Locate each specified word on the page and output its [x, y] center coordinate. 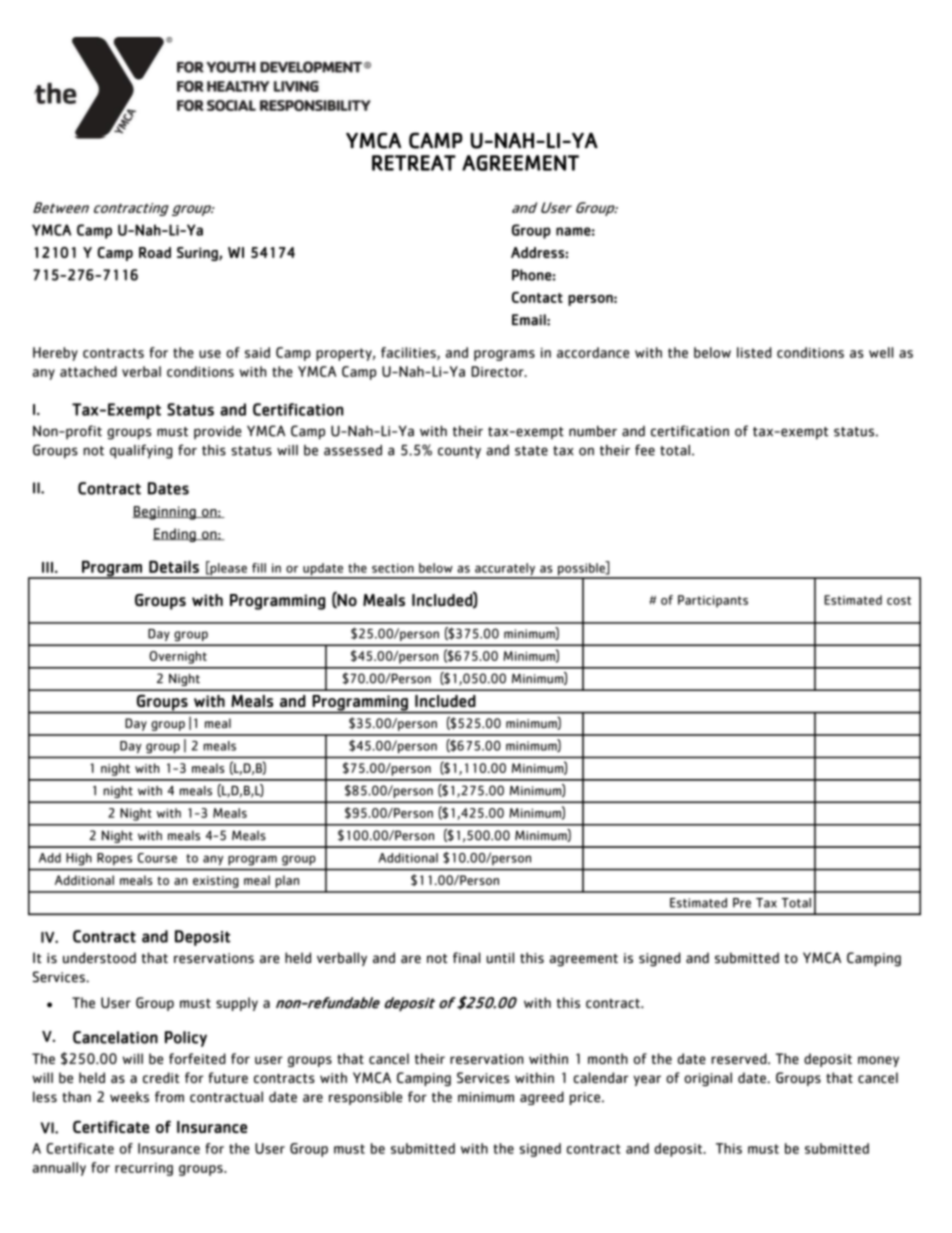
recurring [144, 1169]
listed [754, 352]
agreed [542, 1098]
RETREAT [414, 163]
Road [155, 252]
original [708, 1079]
